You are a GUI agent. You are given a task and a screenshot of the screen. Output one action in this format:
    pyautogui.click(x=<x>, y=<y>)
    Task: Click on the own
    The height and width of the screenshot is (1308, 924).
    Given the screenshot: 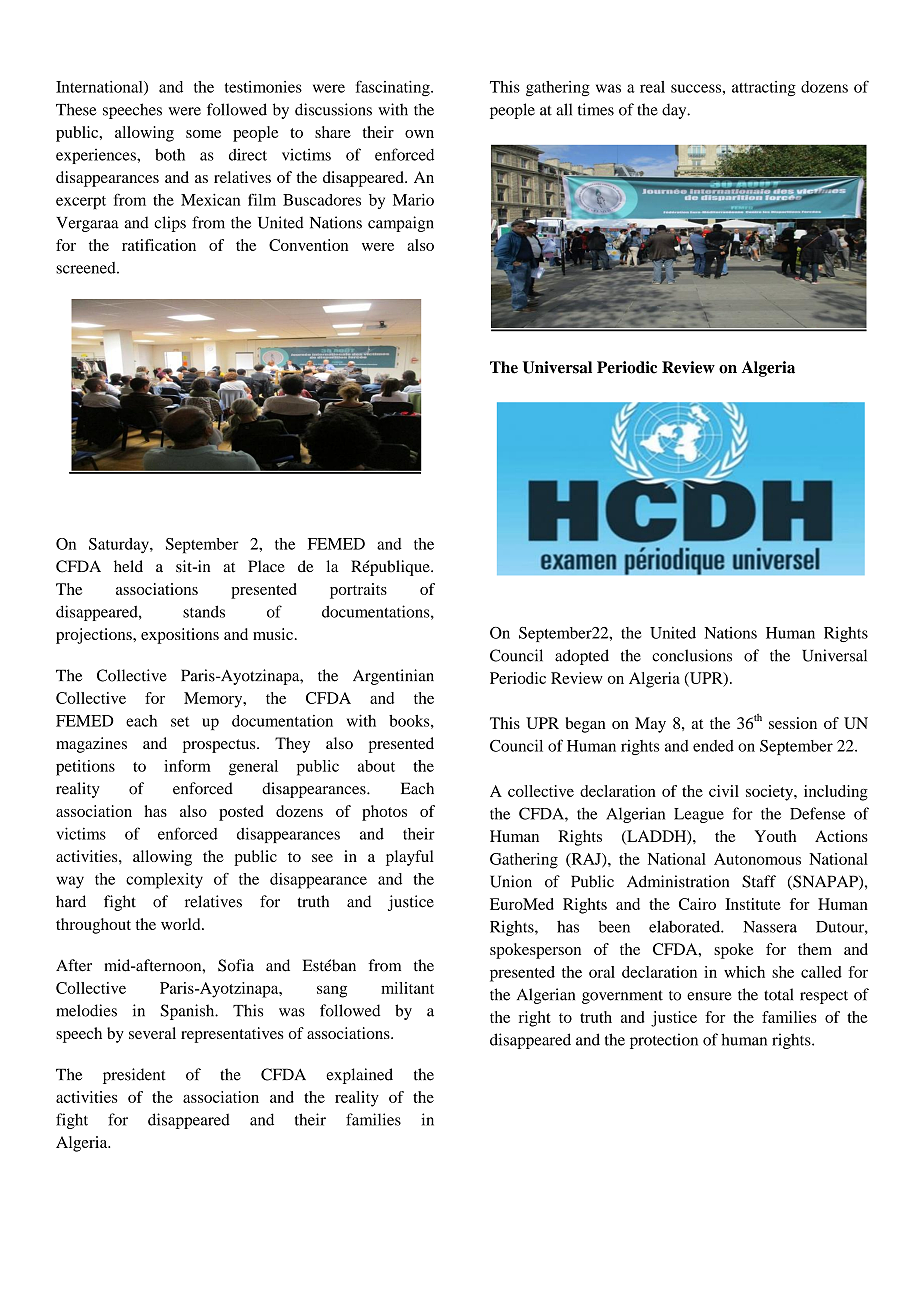 What is the action you would take?
    pyautogui.click(x=419, y=134)
